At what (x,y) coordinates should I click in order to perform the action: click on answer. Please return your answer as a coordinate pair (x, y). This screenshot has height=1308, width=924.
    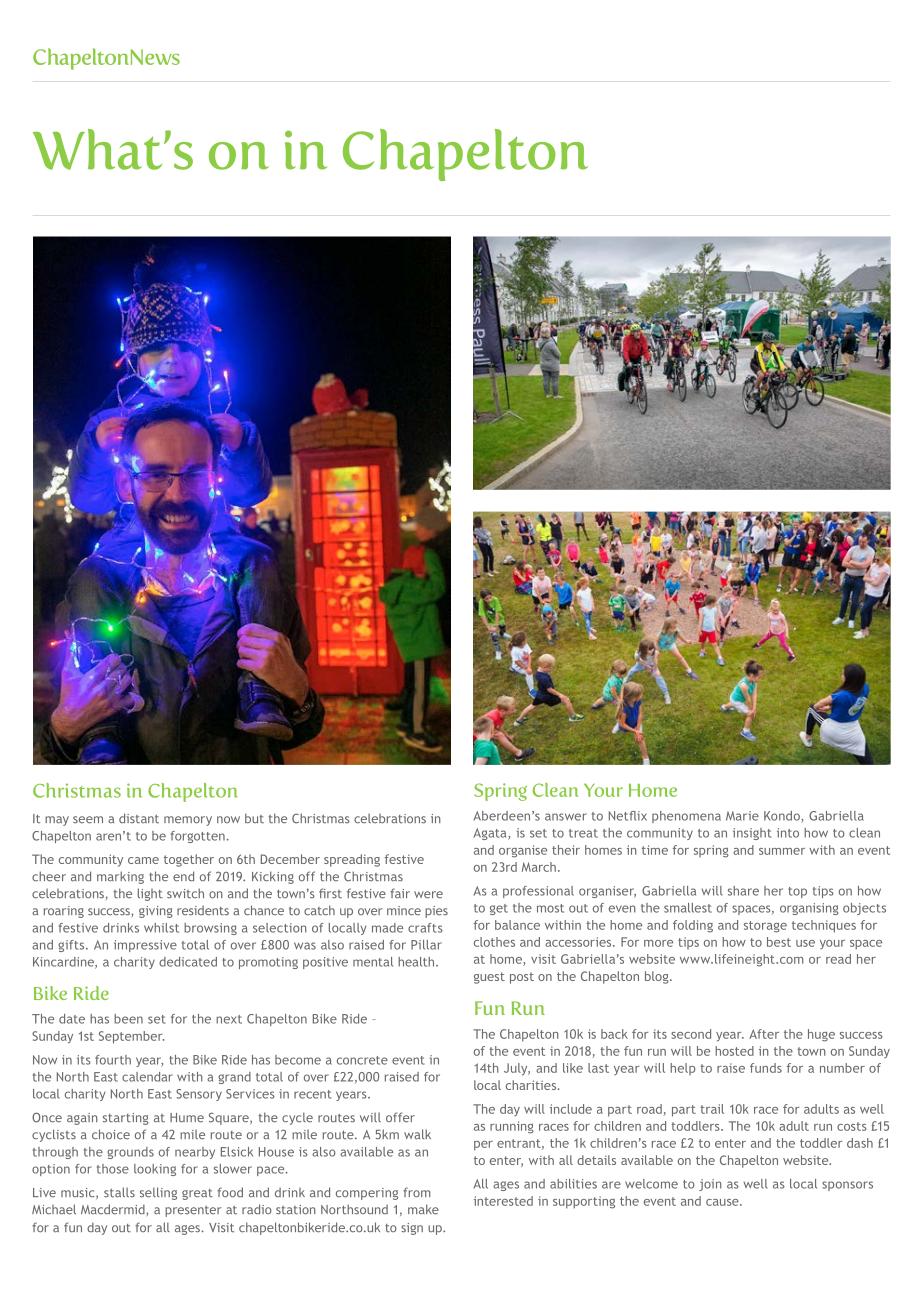
    Looking at the image, I should click on (566, 817).
